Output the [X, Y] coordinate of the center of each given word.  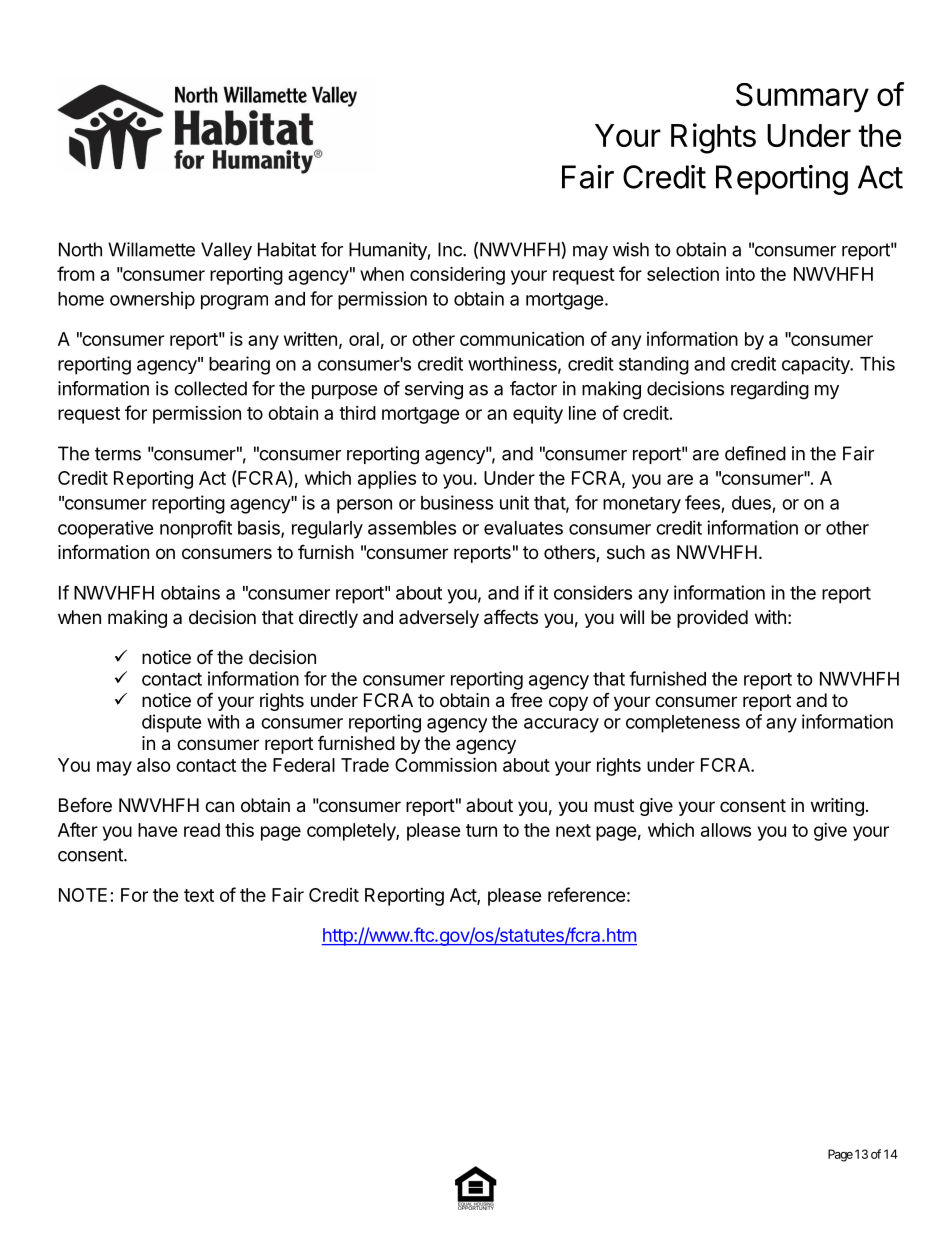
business [457, 502]
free [526, 699]
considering [457, 275]
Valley [226, 251]
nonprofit [196, 529]
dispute [172, 723]
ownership [152, 300]
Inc [451, 249]
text [199, 895]
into [740, 274]
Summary [802, 97]
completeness [683, 724]
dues [751, 503]
